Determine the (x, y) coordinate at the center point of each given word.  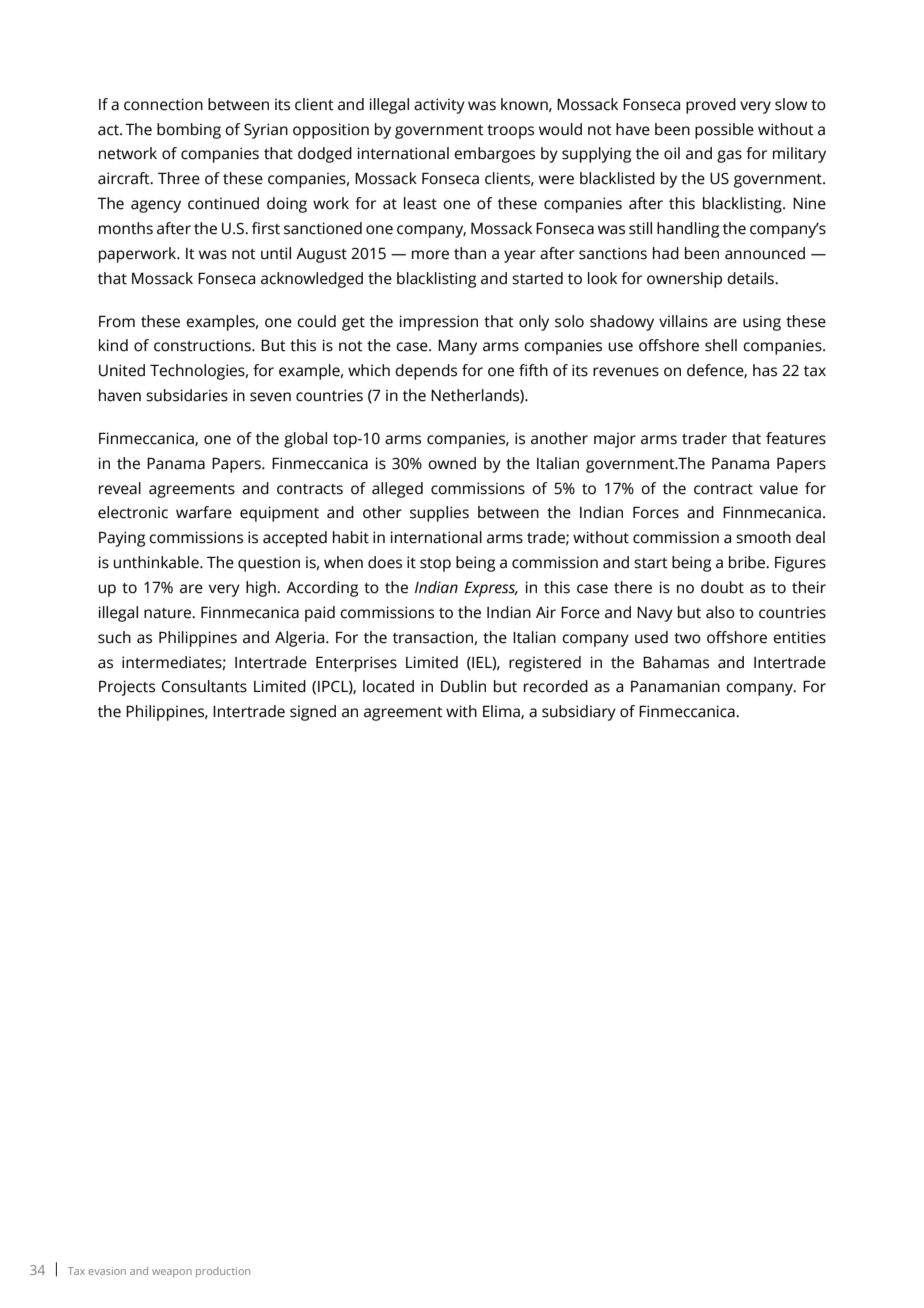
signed (313, 713)
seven (270, 397)
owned (452, 463)
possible (724, 131)
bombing (189, 131)
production (223, 1272)
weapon (172, 1273)
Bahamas (676, 662)
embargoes (494, 155)
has (765, 370)
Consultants (204, 686)
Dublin (463, 686)
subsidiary (579, 713)
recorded (556, 686)
